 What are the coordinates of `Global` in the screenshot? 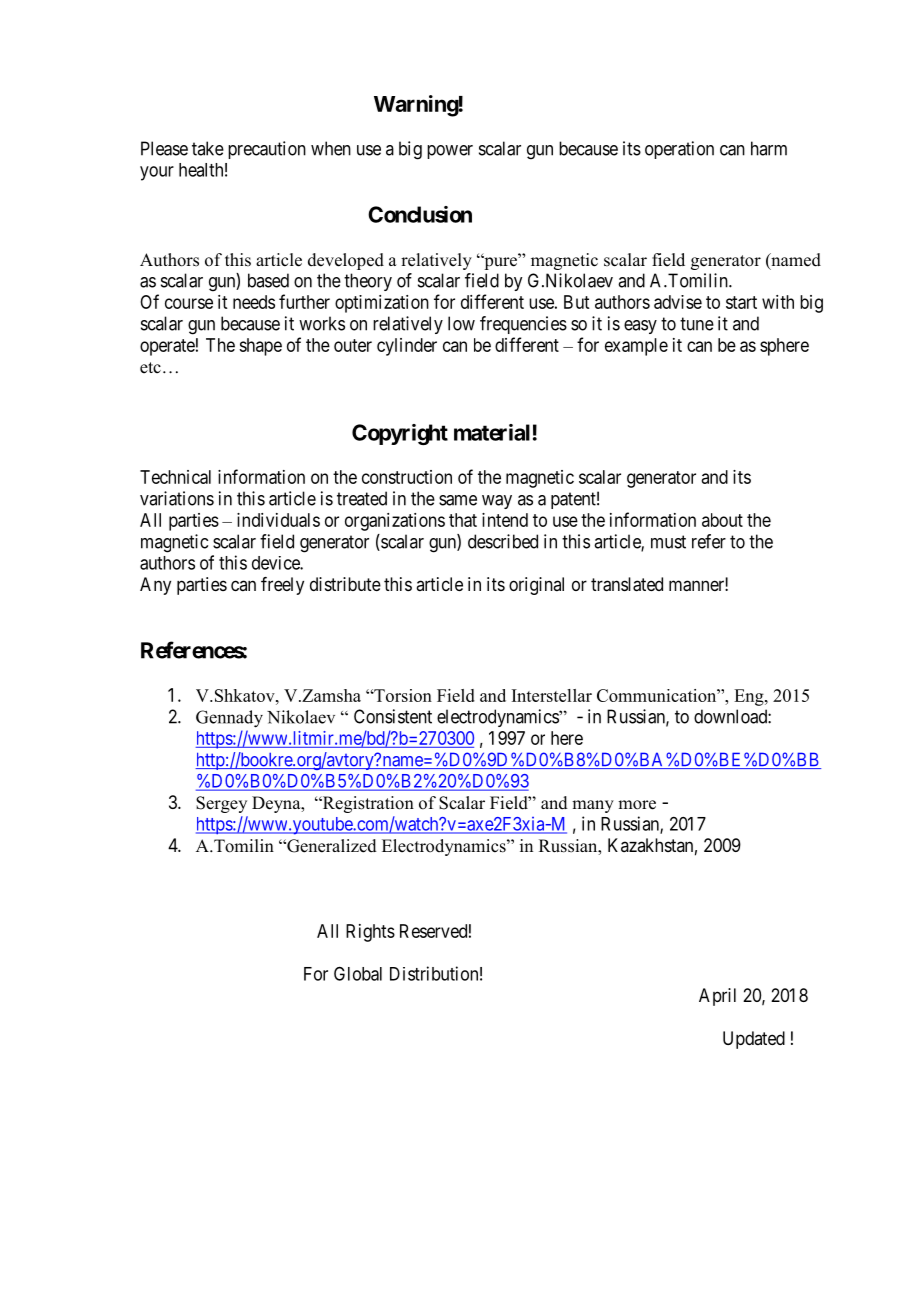 It's located at (358, 973).
